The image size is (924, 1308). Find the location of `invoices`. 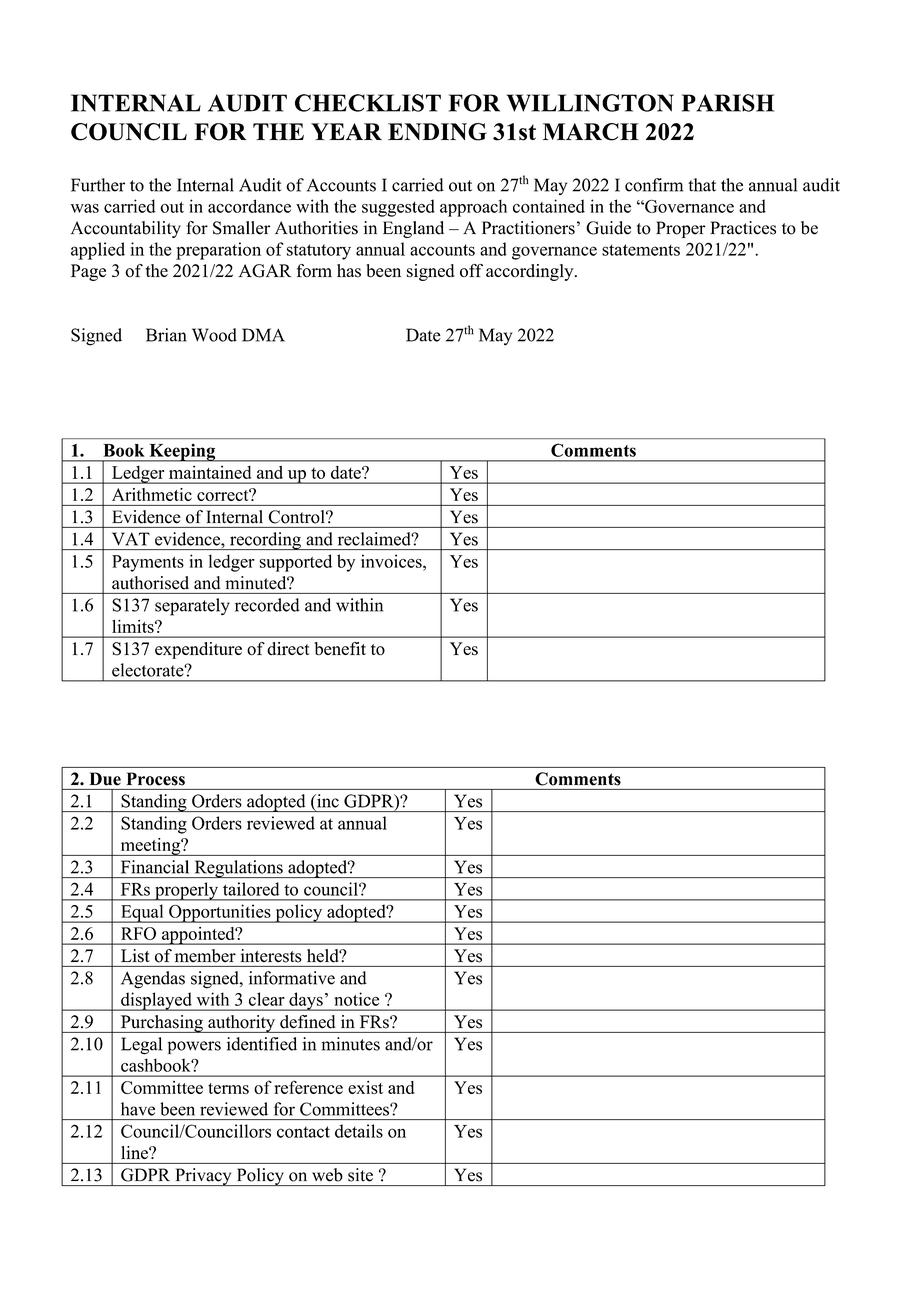

invoices is located at coordinates (392, 561).
